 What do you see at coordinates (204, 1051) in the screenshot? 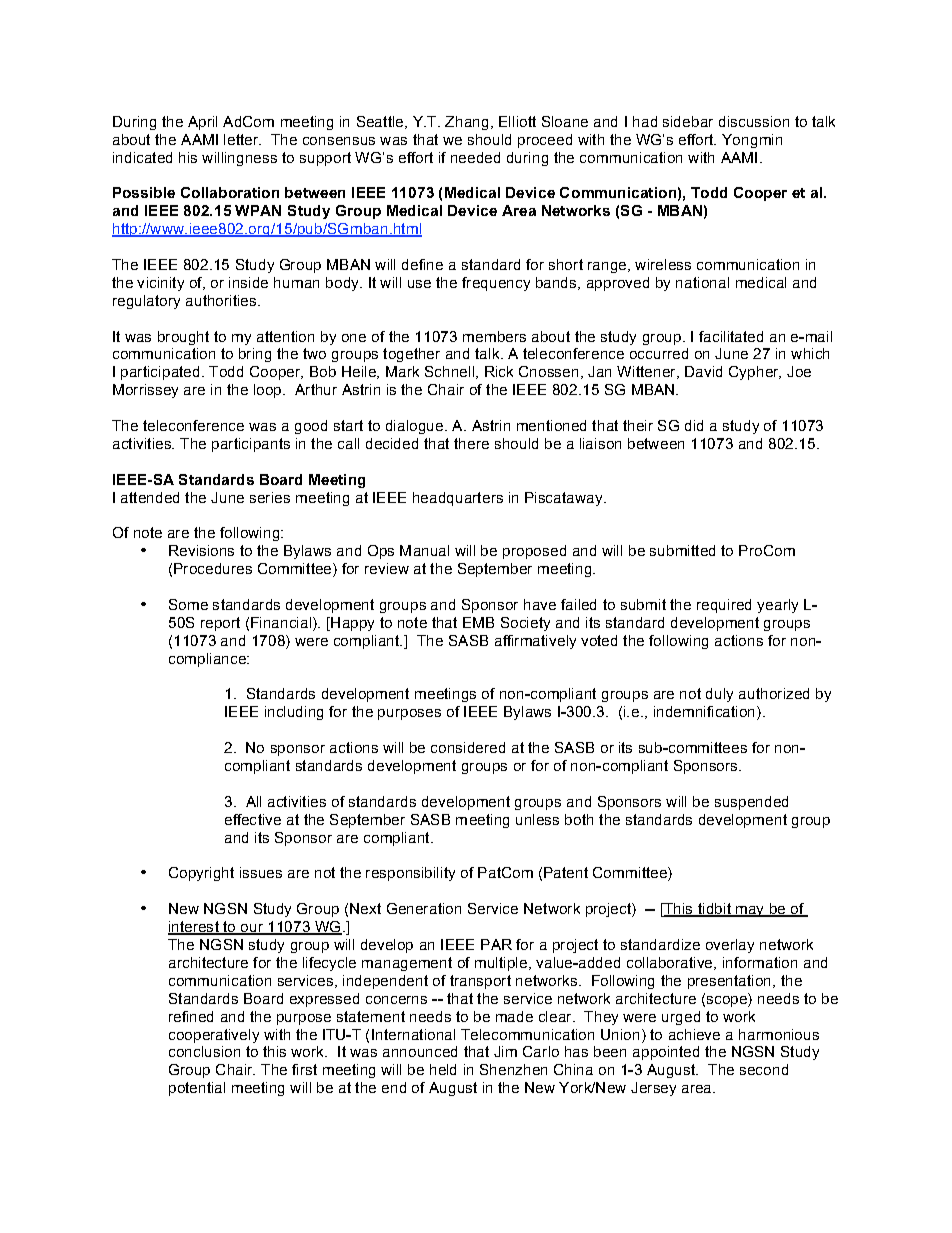
I see `conclusion` at bounding box center [204, 1051].
